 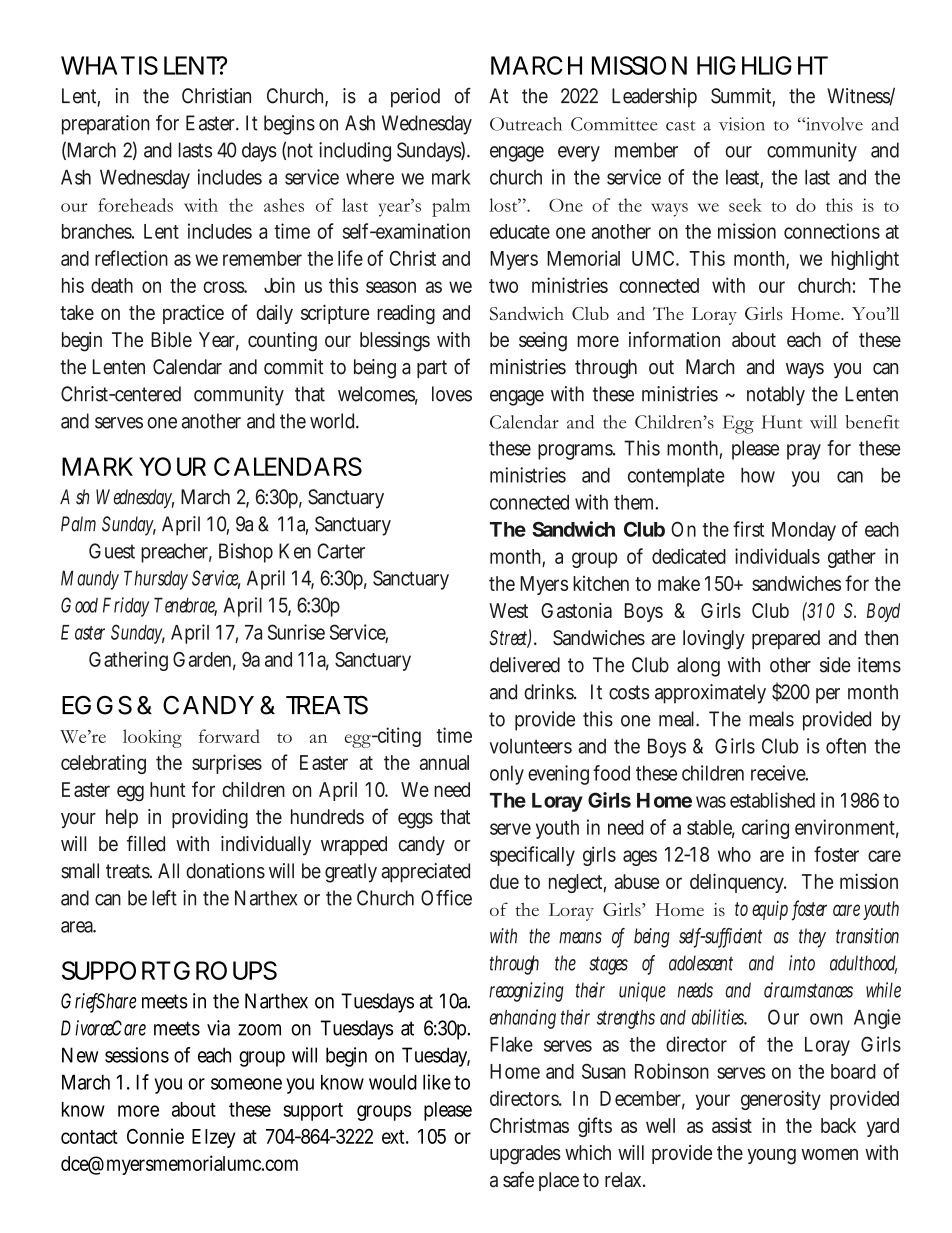 I want to click on pray, so click(x=804, y=452).
